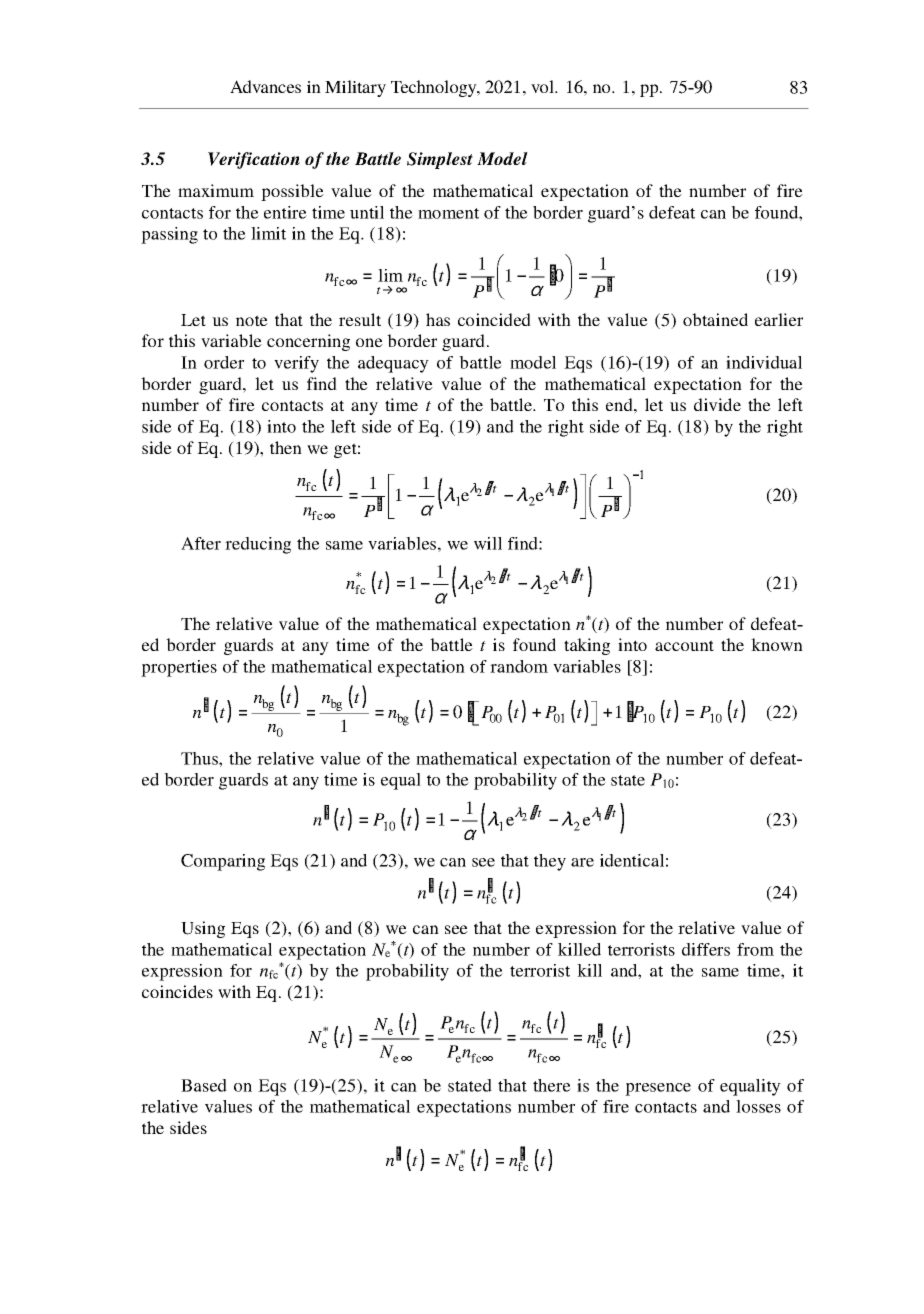  Describe the element at coordinates (223, 862) in the screenshot. I see `Comparing` at that location.
